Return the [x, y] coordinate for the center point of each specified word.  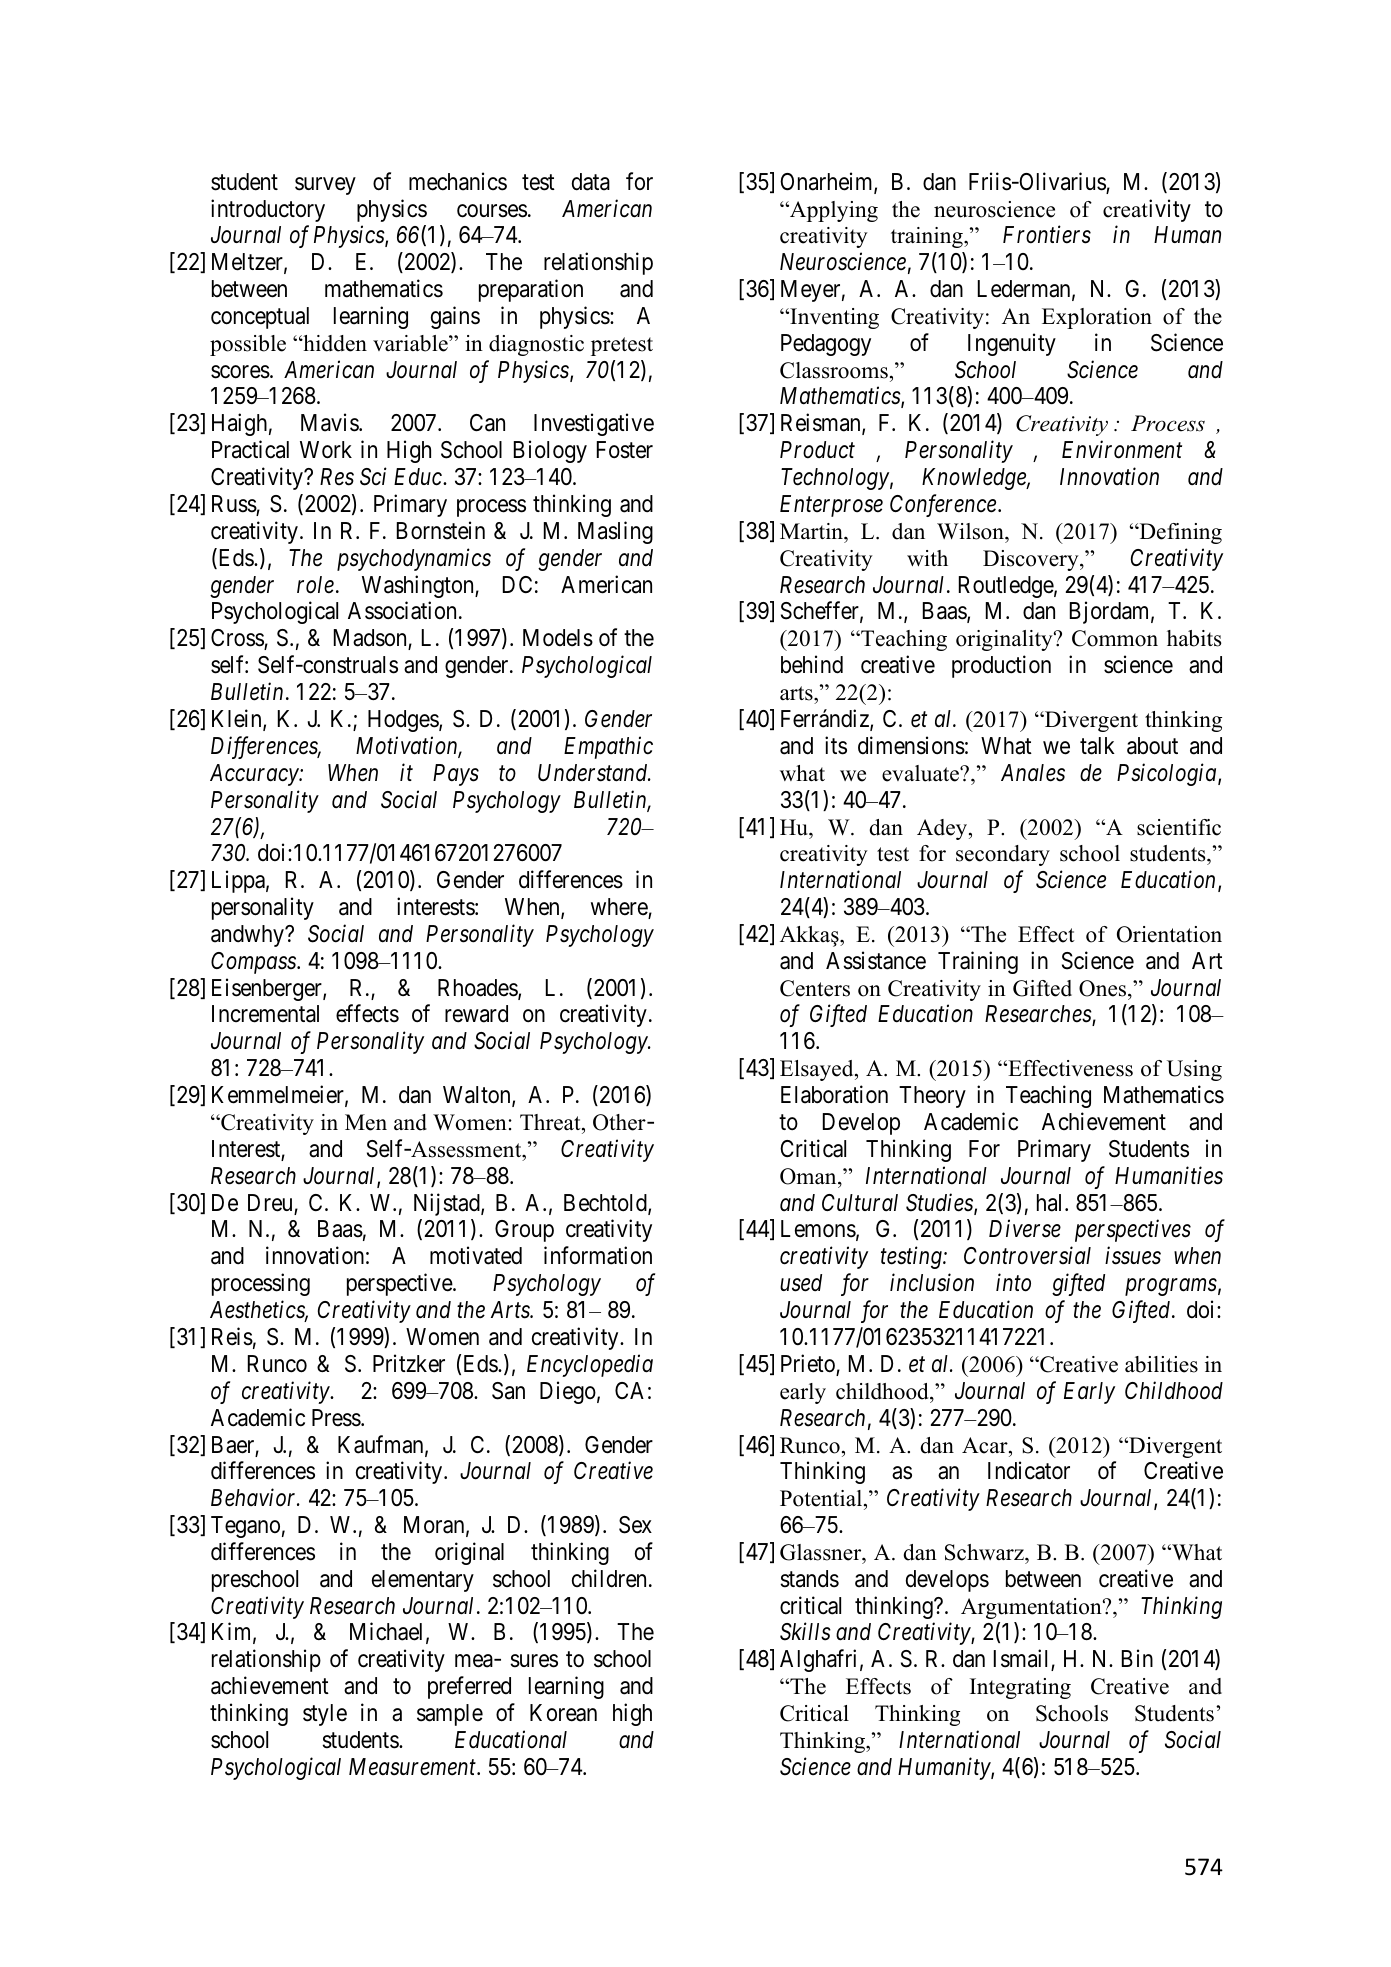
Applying [833, 211]
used [801, 1283]
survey [325, 186]
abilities [1161, 1364]
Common [1115, 638]
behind [812, 664]
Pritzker [409, 1363]
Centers [815, 988]
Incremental [265, 1014]
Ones [1104, 988]
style [325, 1715]
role [315, 585]
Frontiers [1047, 235]
